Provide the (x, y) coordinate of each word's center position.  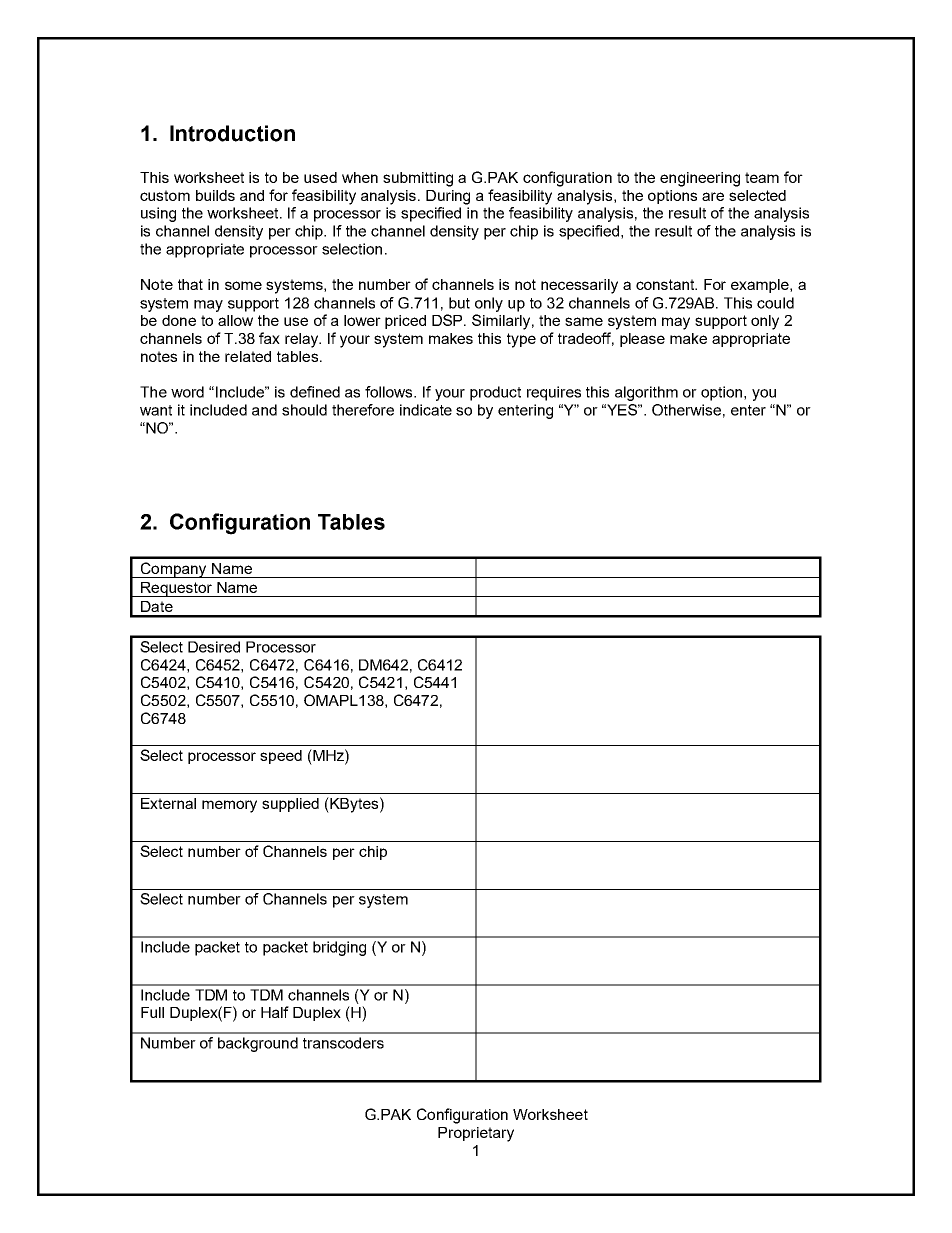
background (258, 1044)
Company (173, 570)
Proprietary (476, 1134)
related (248, 356)
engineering (700, 179)
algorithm (646, 393)
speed (281, 757)
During (448, 197)
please (642, 340)
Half (275, 1012)
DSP (448, 320)
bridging (339, 948)
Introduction (232, 133)
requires (554, 393)
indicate (426, 410)
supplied (290, 805)
